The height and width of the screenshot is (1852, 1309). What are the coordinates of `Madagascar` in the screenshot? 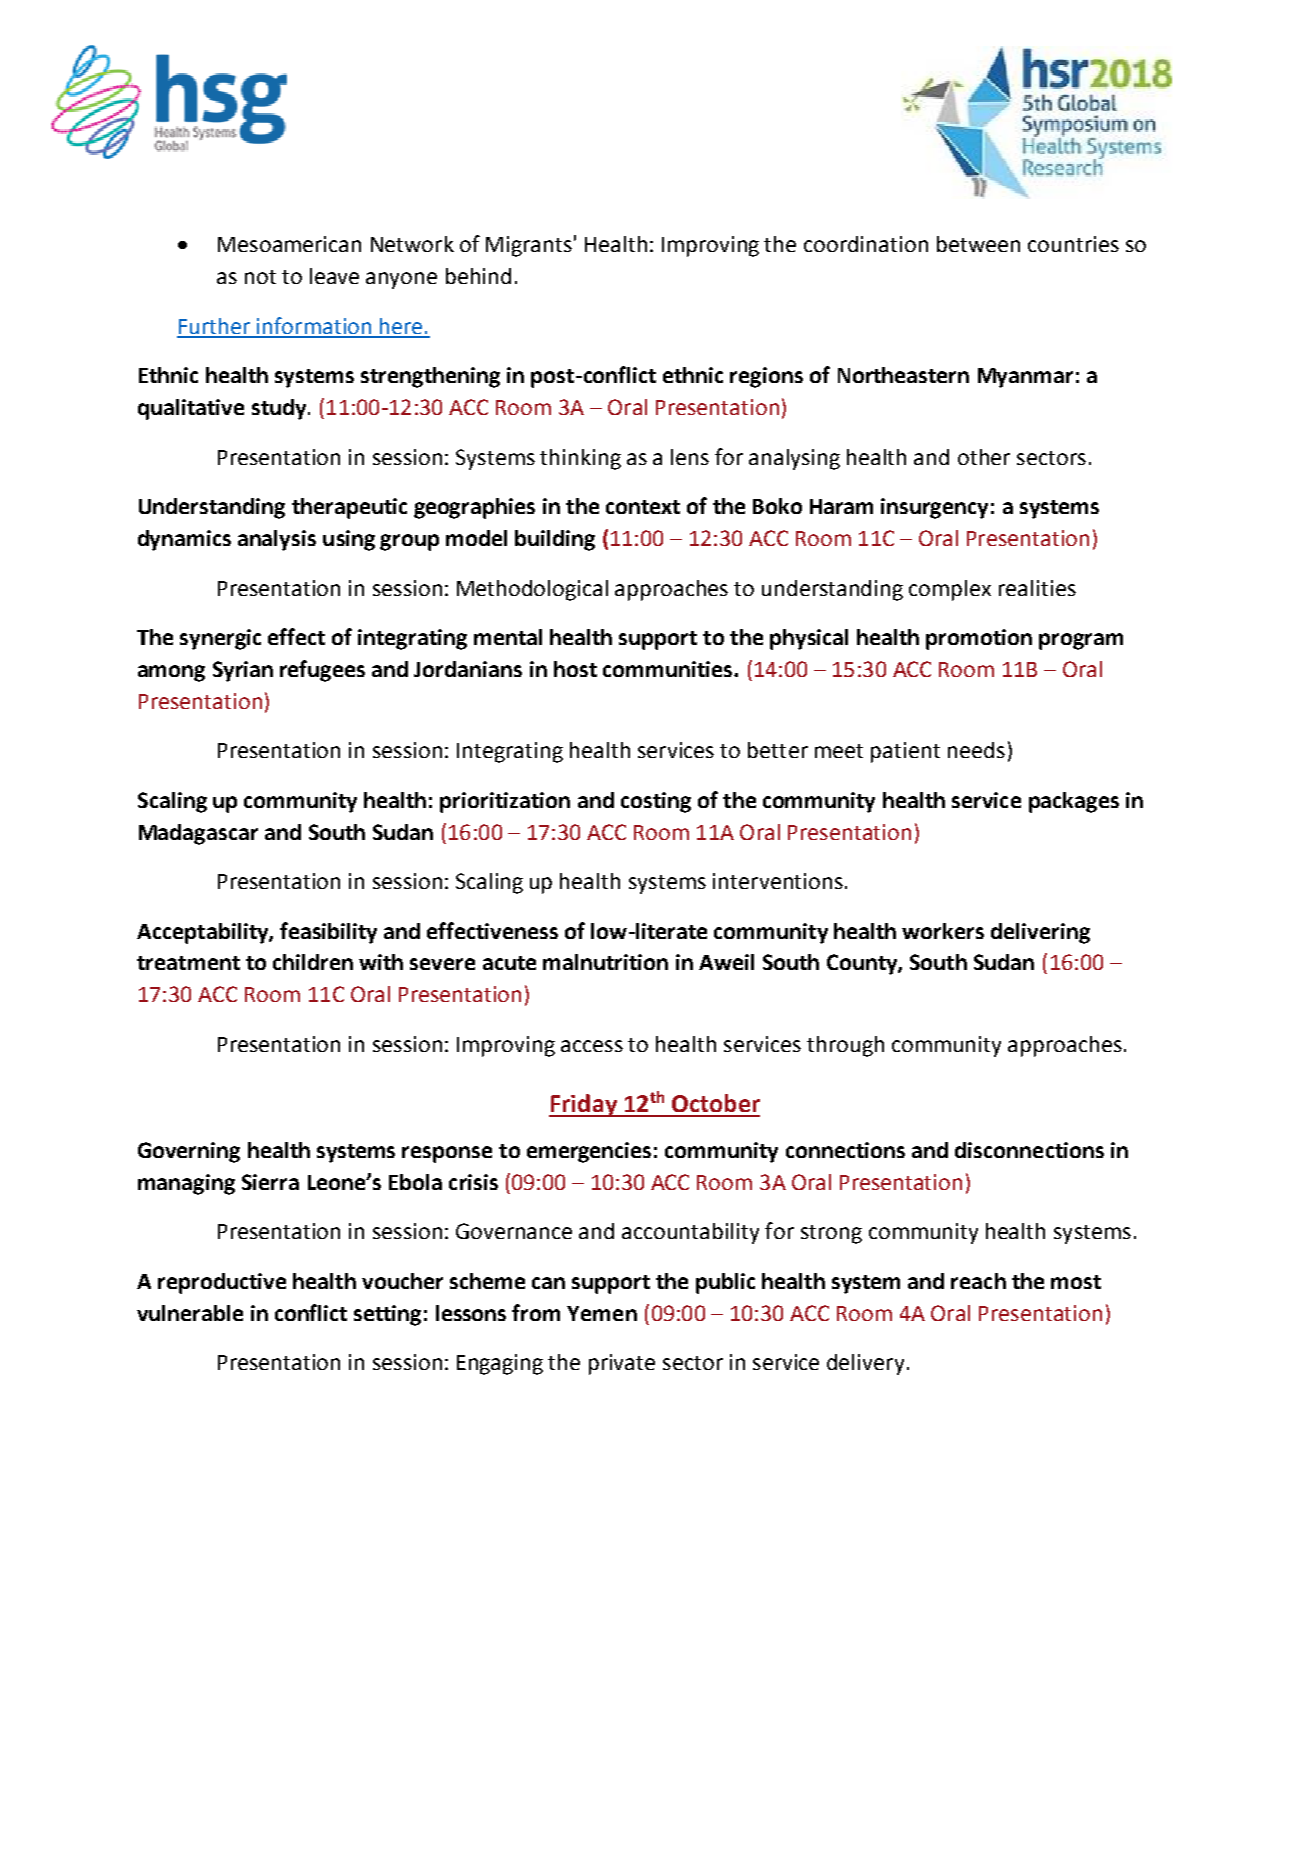 It's located at (198, 834).
